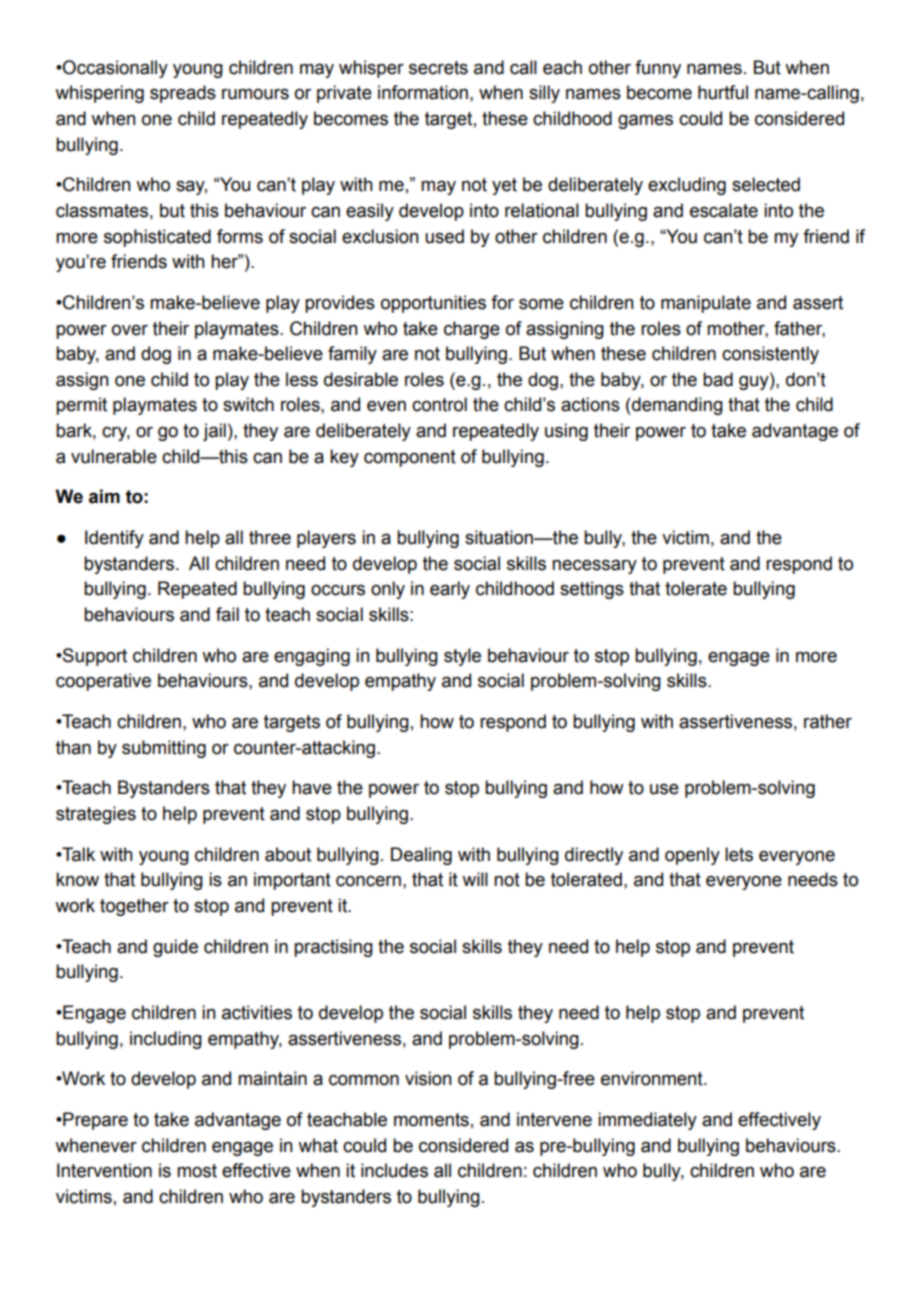  What do you see at coordinates (450, 590) in the screenshot?
I see `early` at bounding box center [450, 590].
